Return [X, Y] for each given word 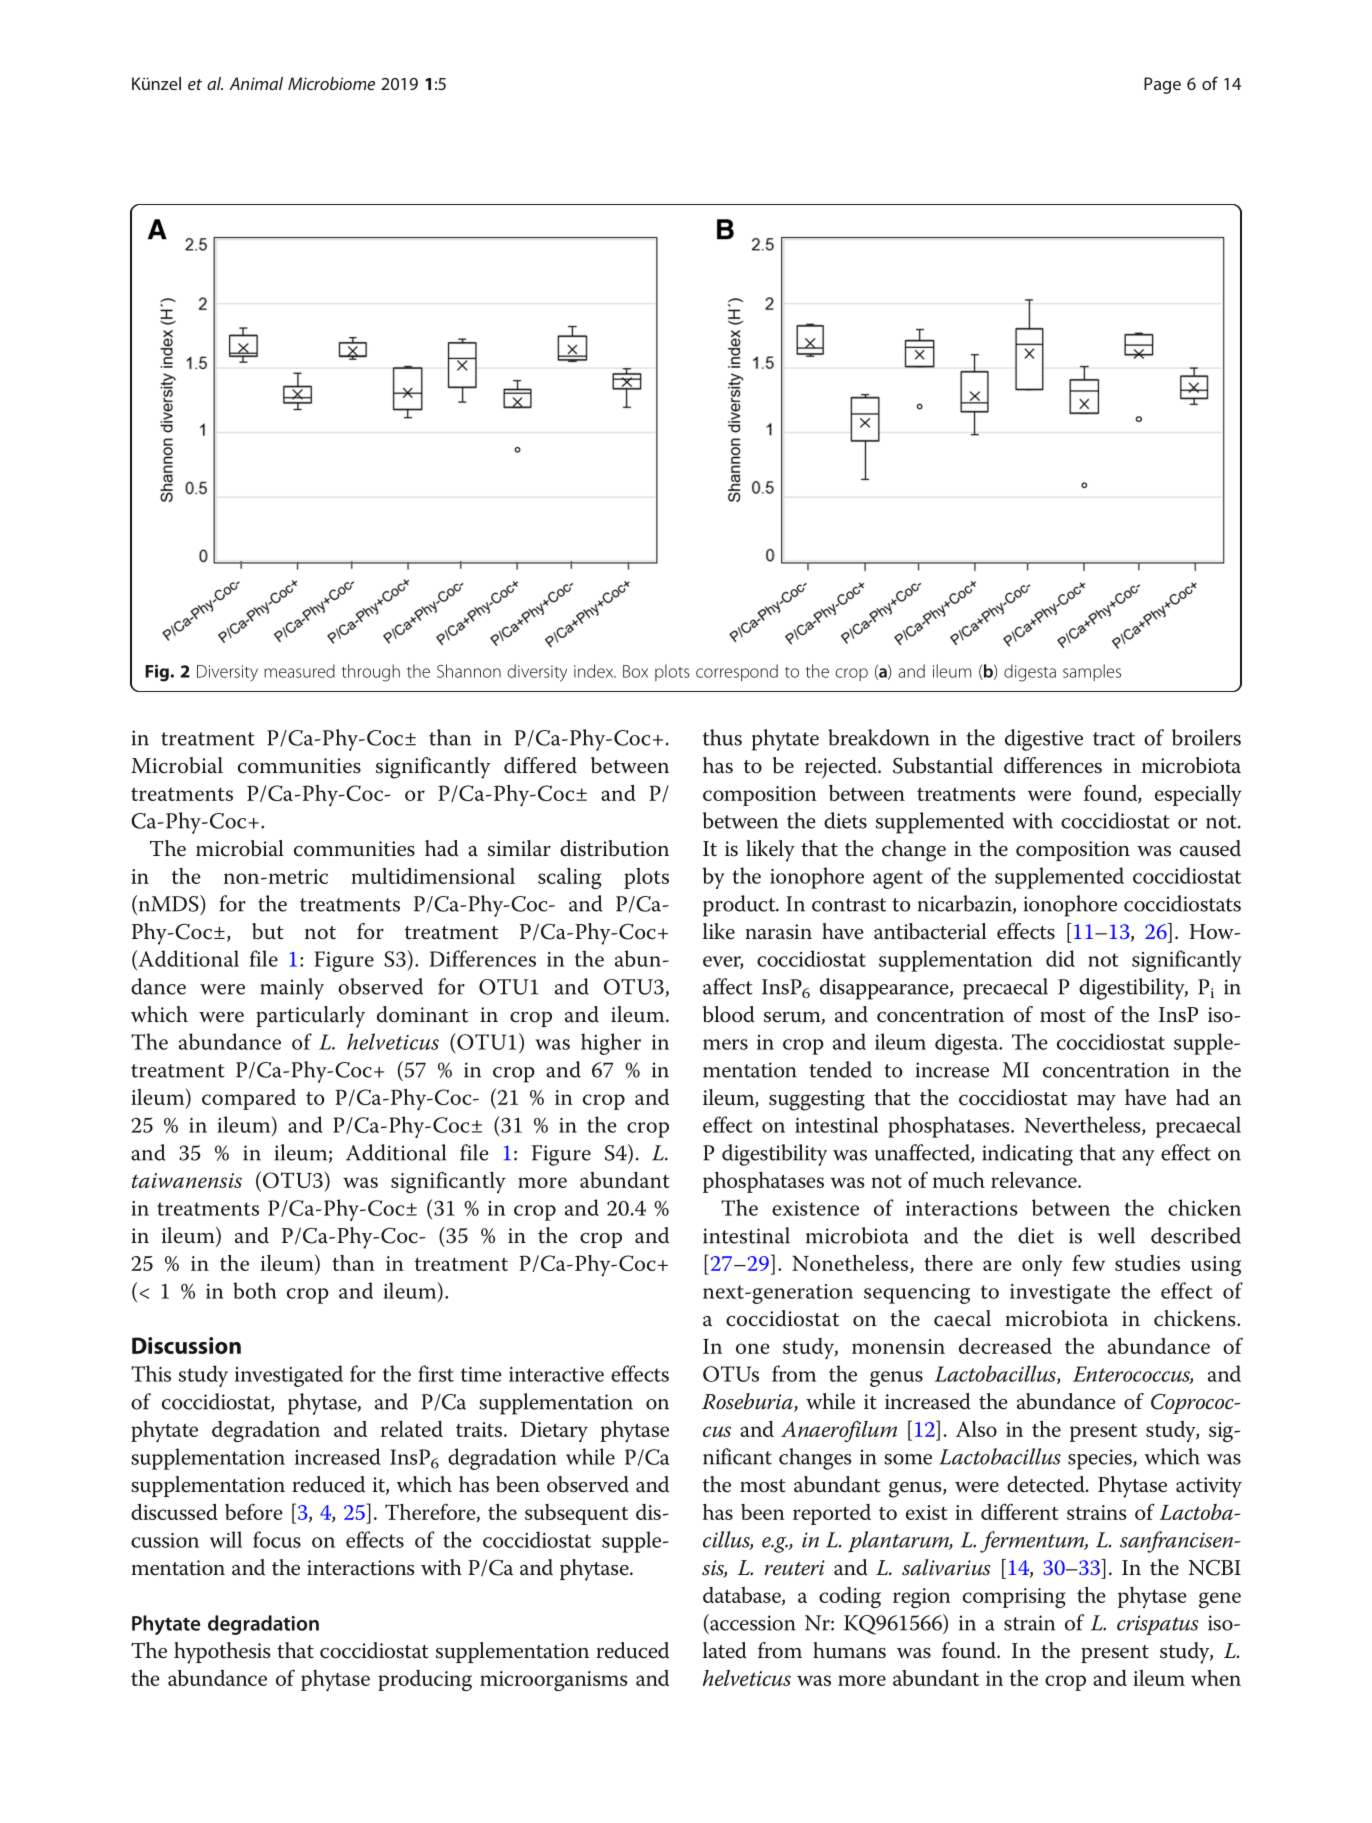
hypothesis [222, 1653]
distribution [614, 848]
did [1060, 958]
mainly [292, 989]
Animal [256, 83]
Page [1162, 85]
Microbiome [331, 83]
